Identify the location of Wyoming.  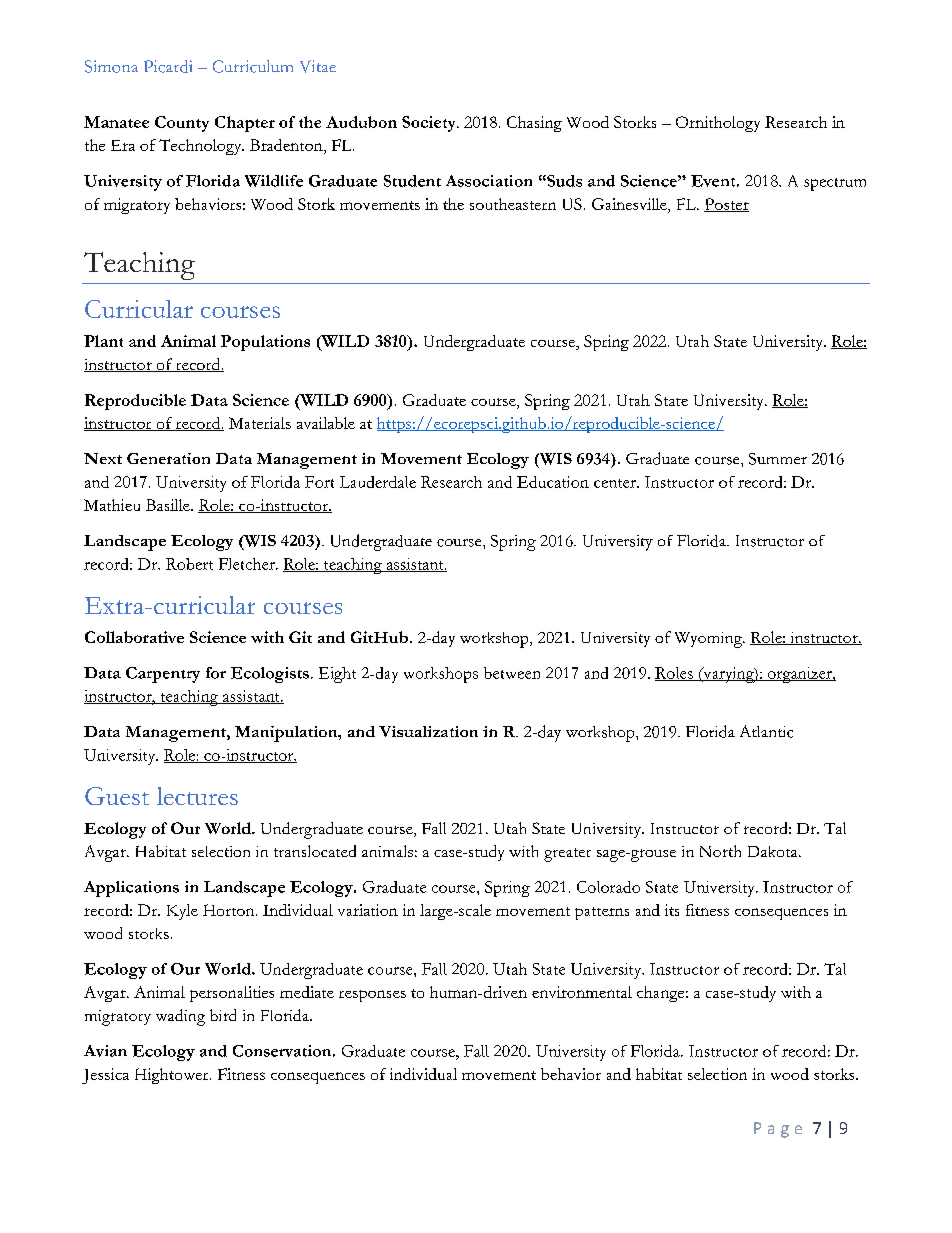
(709, 640).
